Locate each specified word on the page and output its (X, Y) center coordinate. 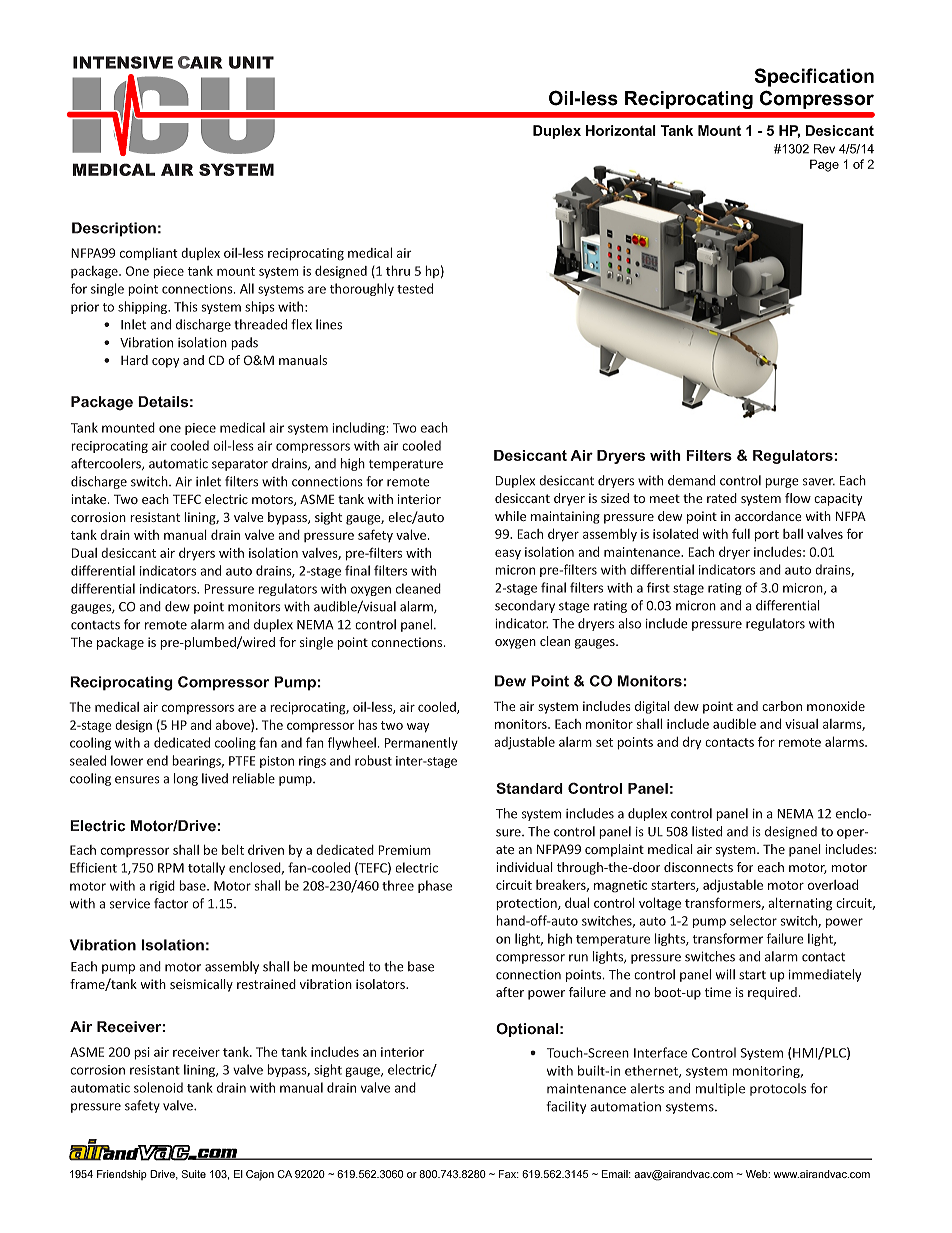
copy (165, 363)
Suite (194, 1174)
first (658, 587)
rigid (162, 886)
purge (782, 483)
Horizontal (621, 130)
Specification (814, 77)
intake (90, 499)
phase (435, 886)
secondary (525, 606)
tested (415, 288)
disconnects (698, 867)
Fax (509, 1174)
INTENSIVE (123, 62)
